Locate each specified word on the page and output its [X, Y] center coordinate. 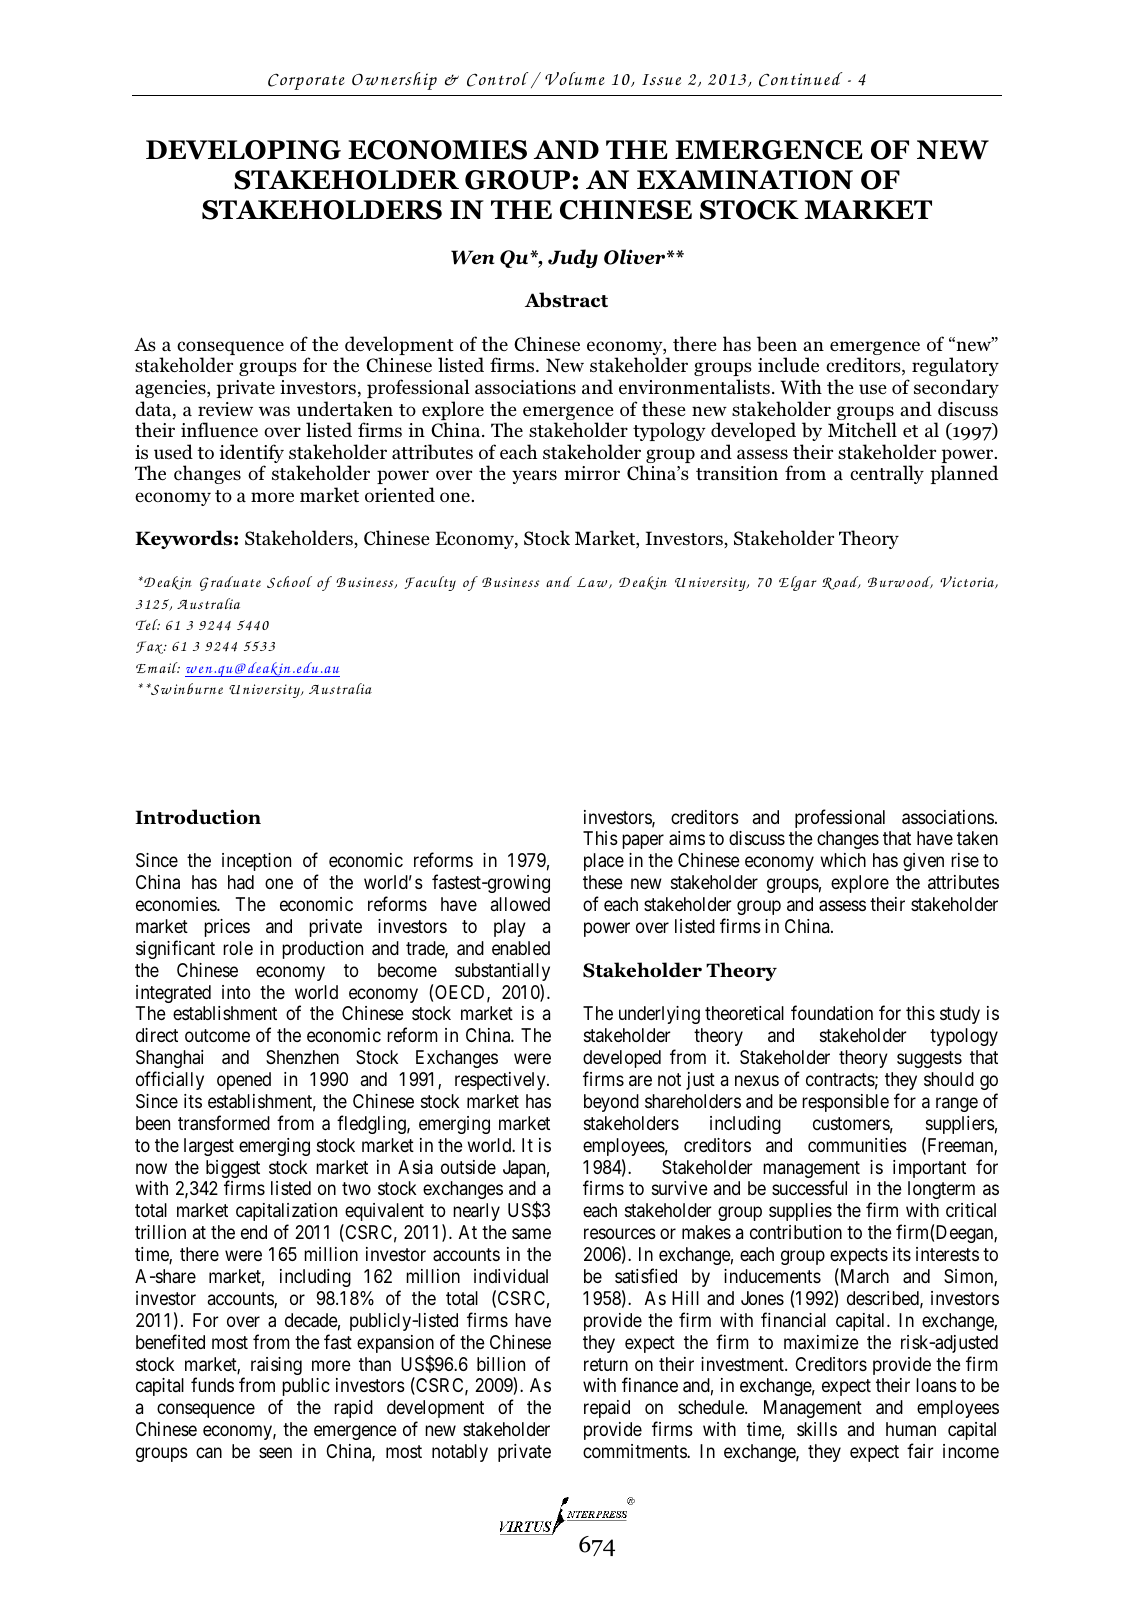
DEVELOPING [243, 150]
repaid [607, 1409]
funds [212, 1384]
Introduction [198, 817]
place [604, 862]
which [843, 860]
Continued [801, 79]
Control [497, 79]
